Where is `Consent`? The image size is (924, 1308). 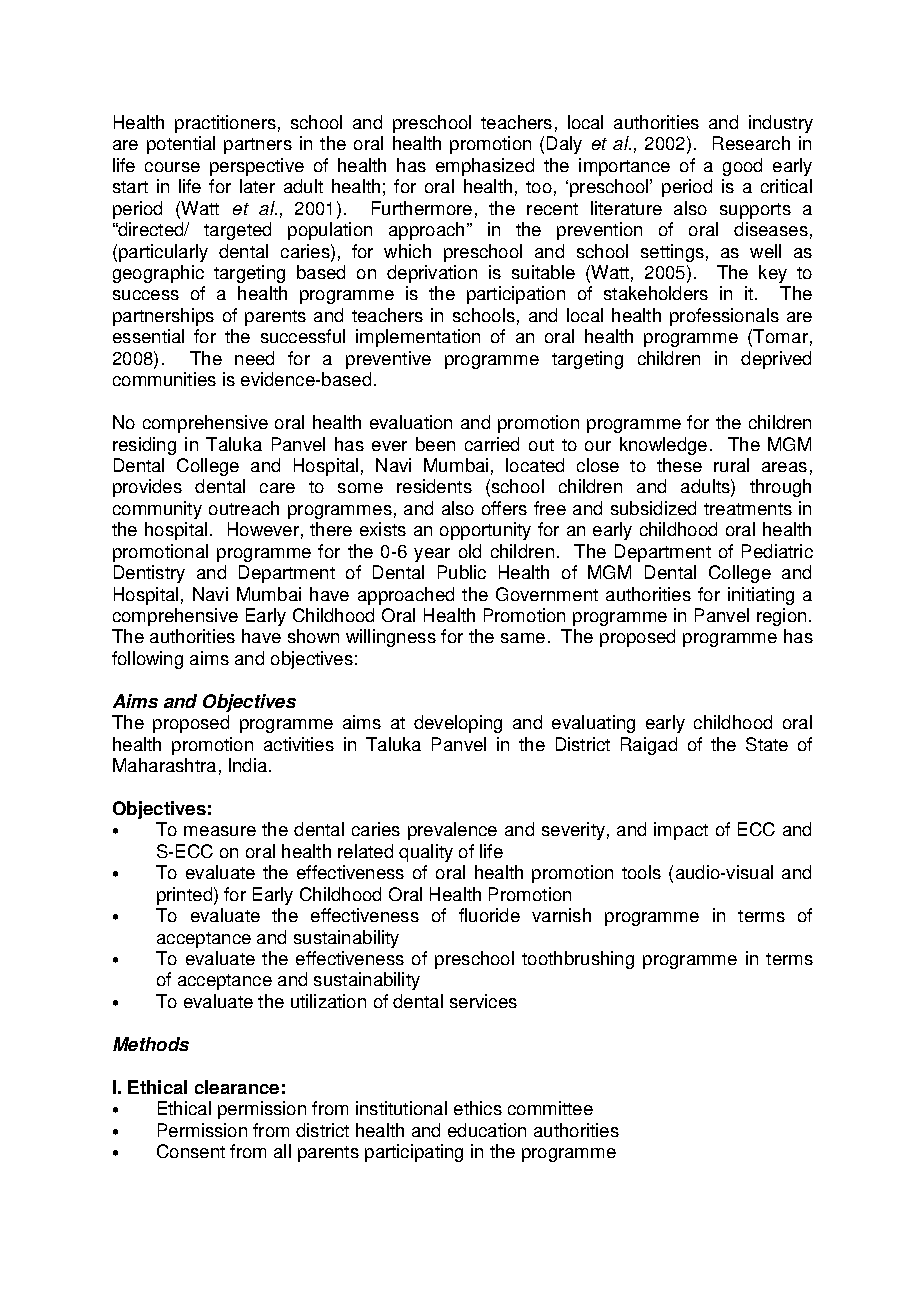 Consent is located at coordinates (191, 1151).
